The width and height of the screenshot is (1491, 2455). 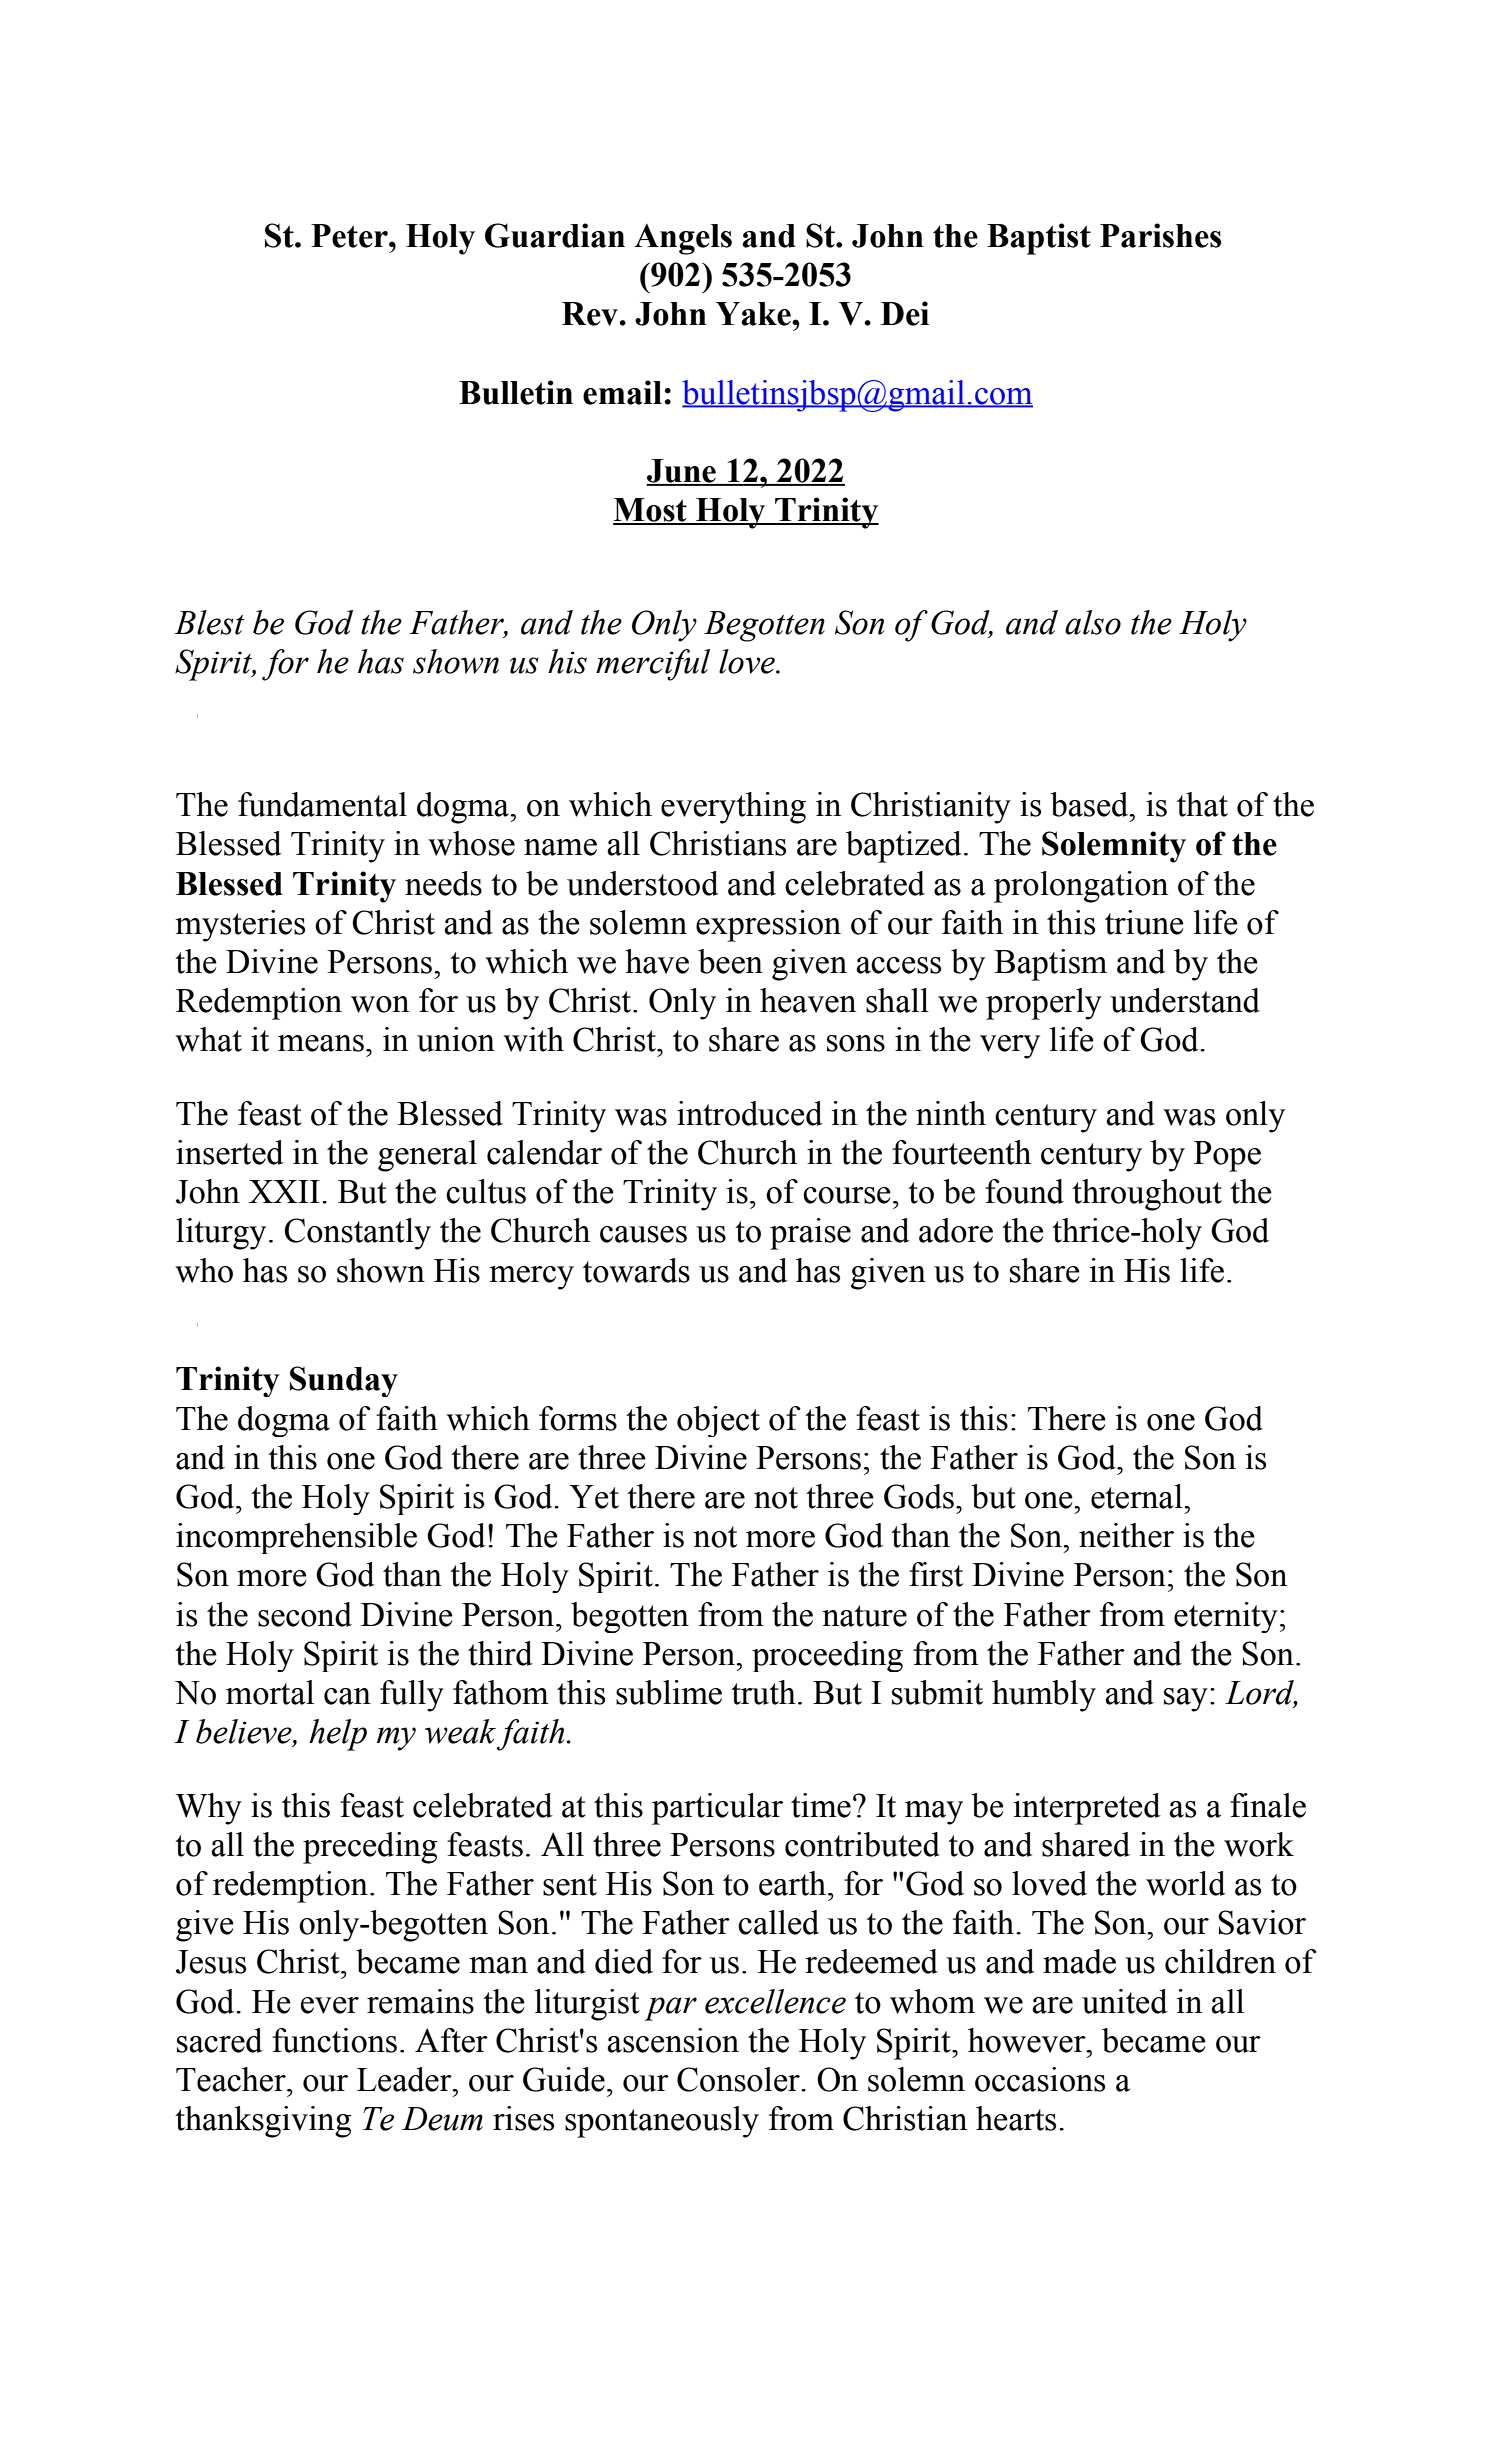 I want to click on based, so click(x=1090, y=804).
